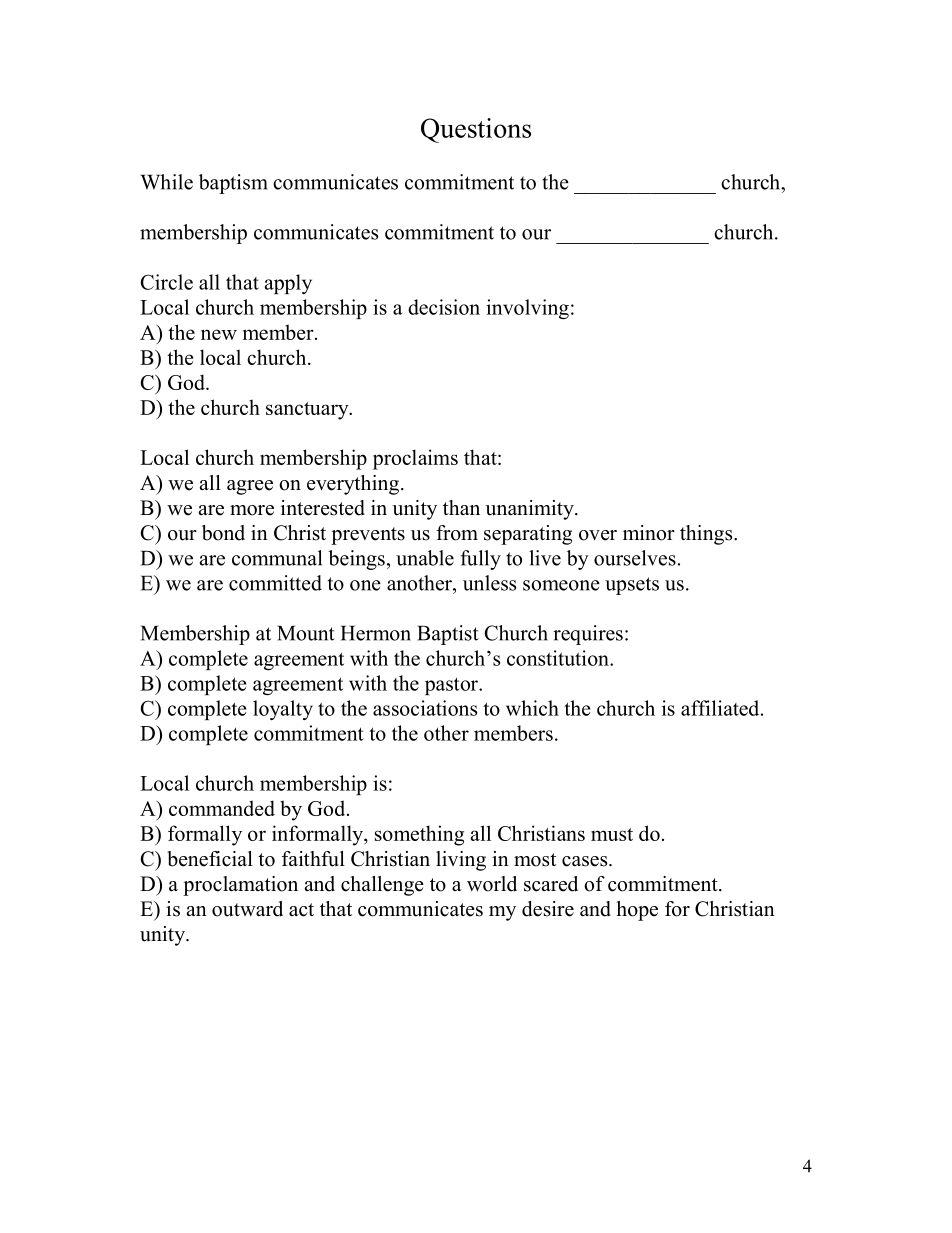 The image size is (952, 1233). What do you see at coordinates (457, 533) in the screenshot?
I see `from` at bounding box center [457, 533].
